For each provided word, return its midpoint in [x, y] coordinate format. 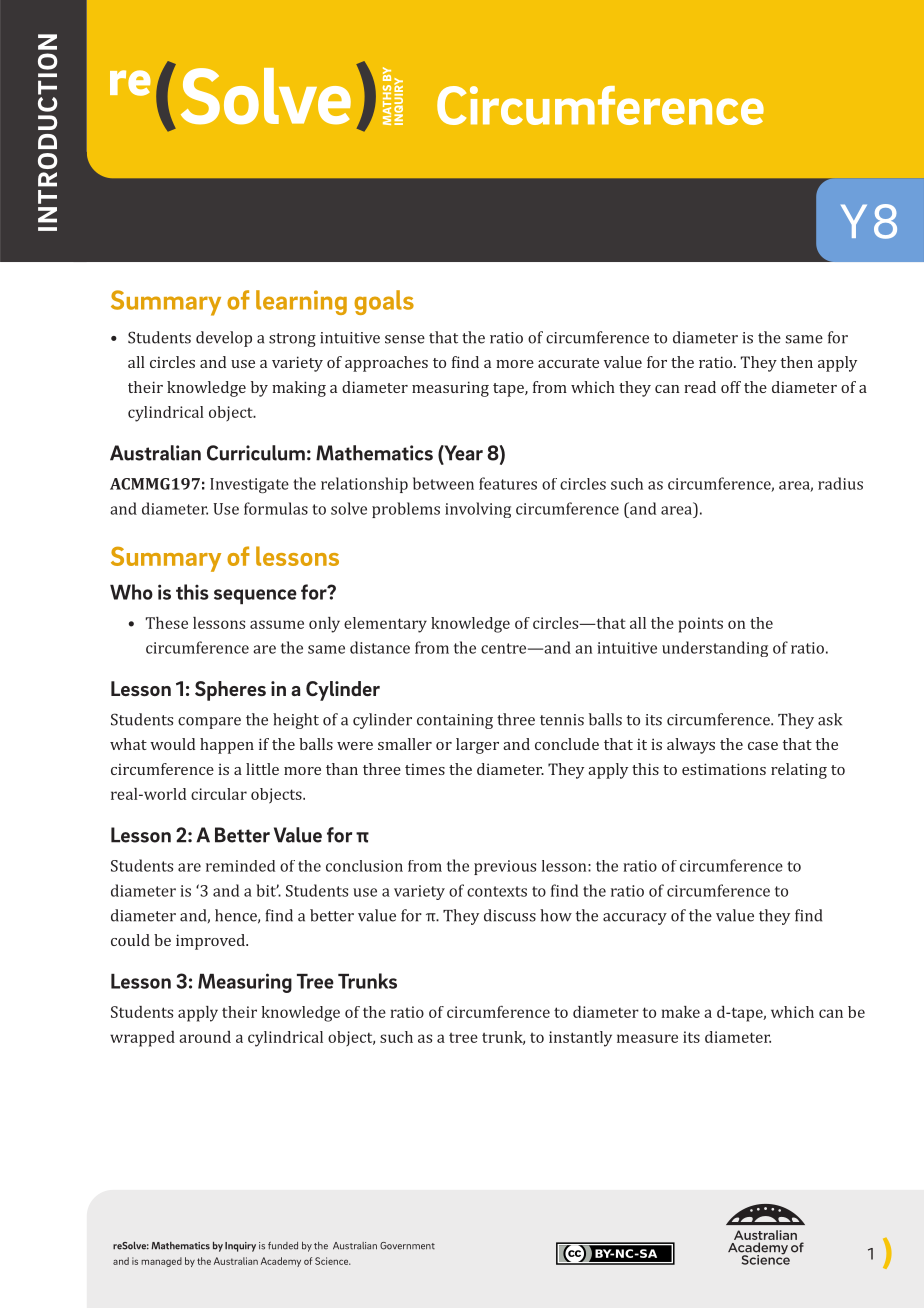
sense [405, 339]
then [797, 362]
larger [477, 746]
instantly [580, 1039]
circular [219, 794]
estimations [724, 769]
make [681, 1012]
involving [478, 510]
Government [407, 1246]
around [205, 1037]
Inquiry [240, 1247]
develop [224, 339]
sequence [255, 596]
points [701, 625]
